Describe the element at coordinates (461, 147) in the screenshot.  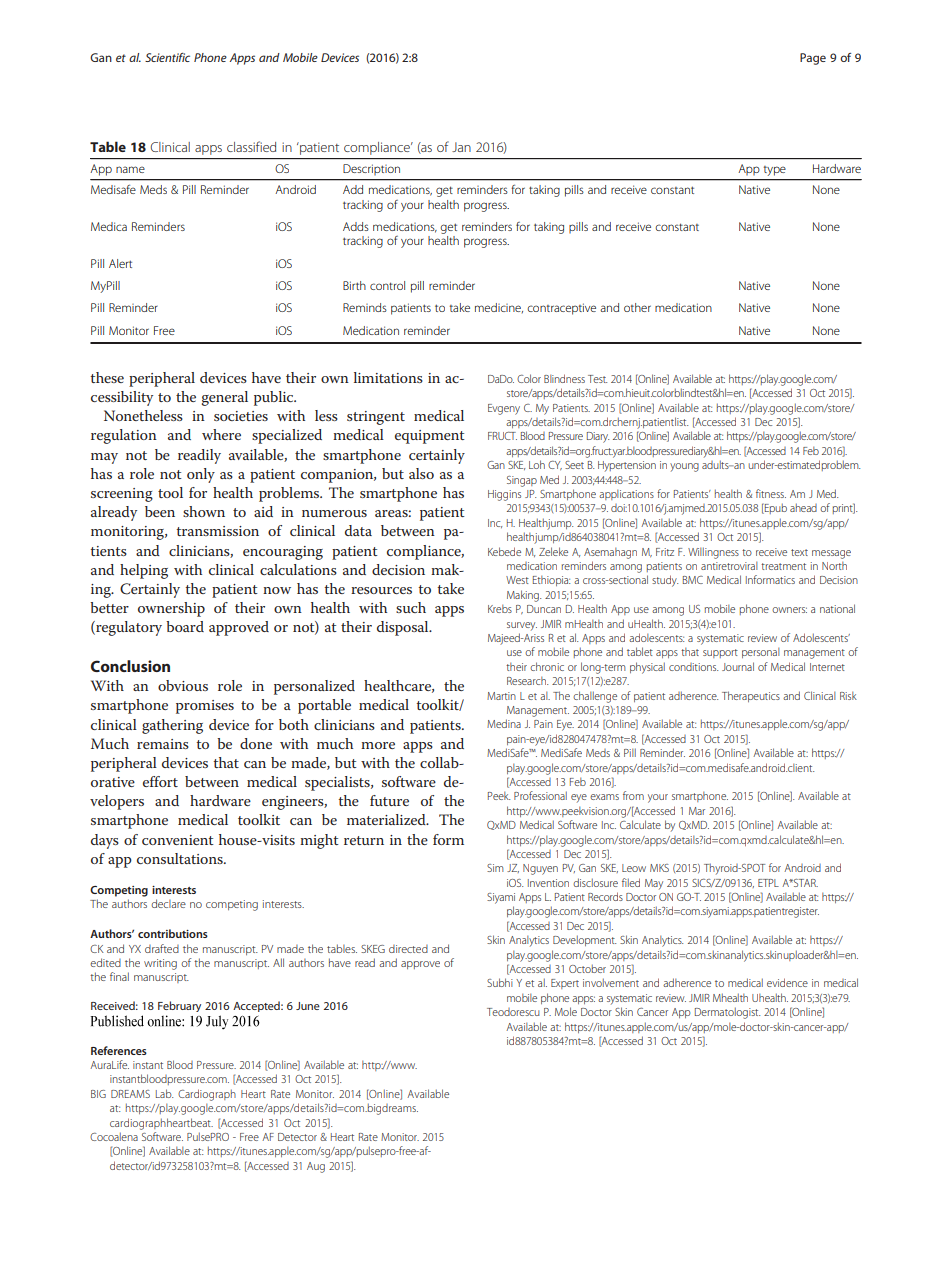
I see `Jan` at that location.
